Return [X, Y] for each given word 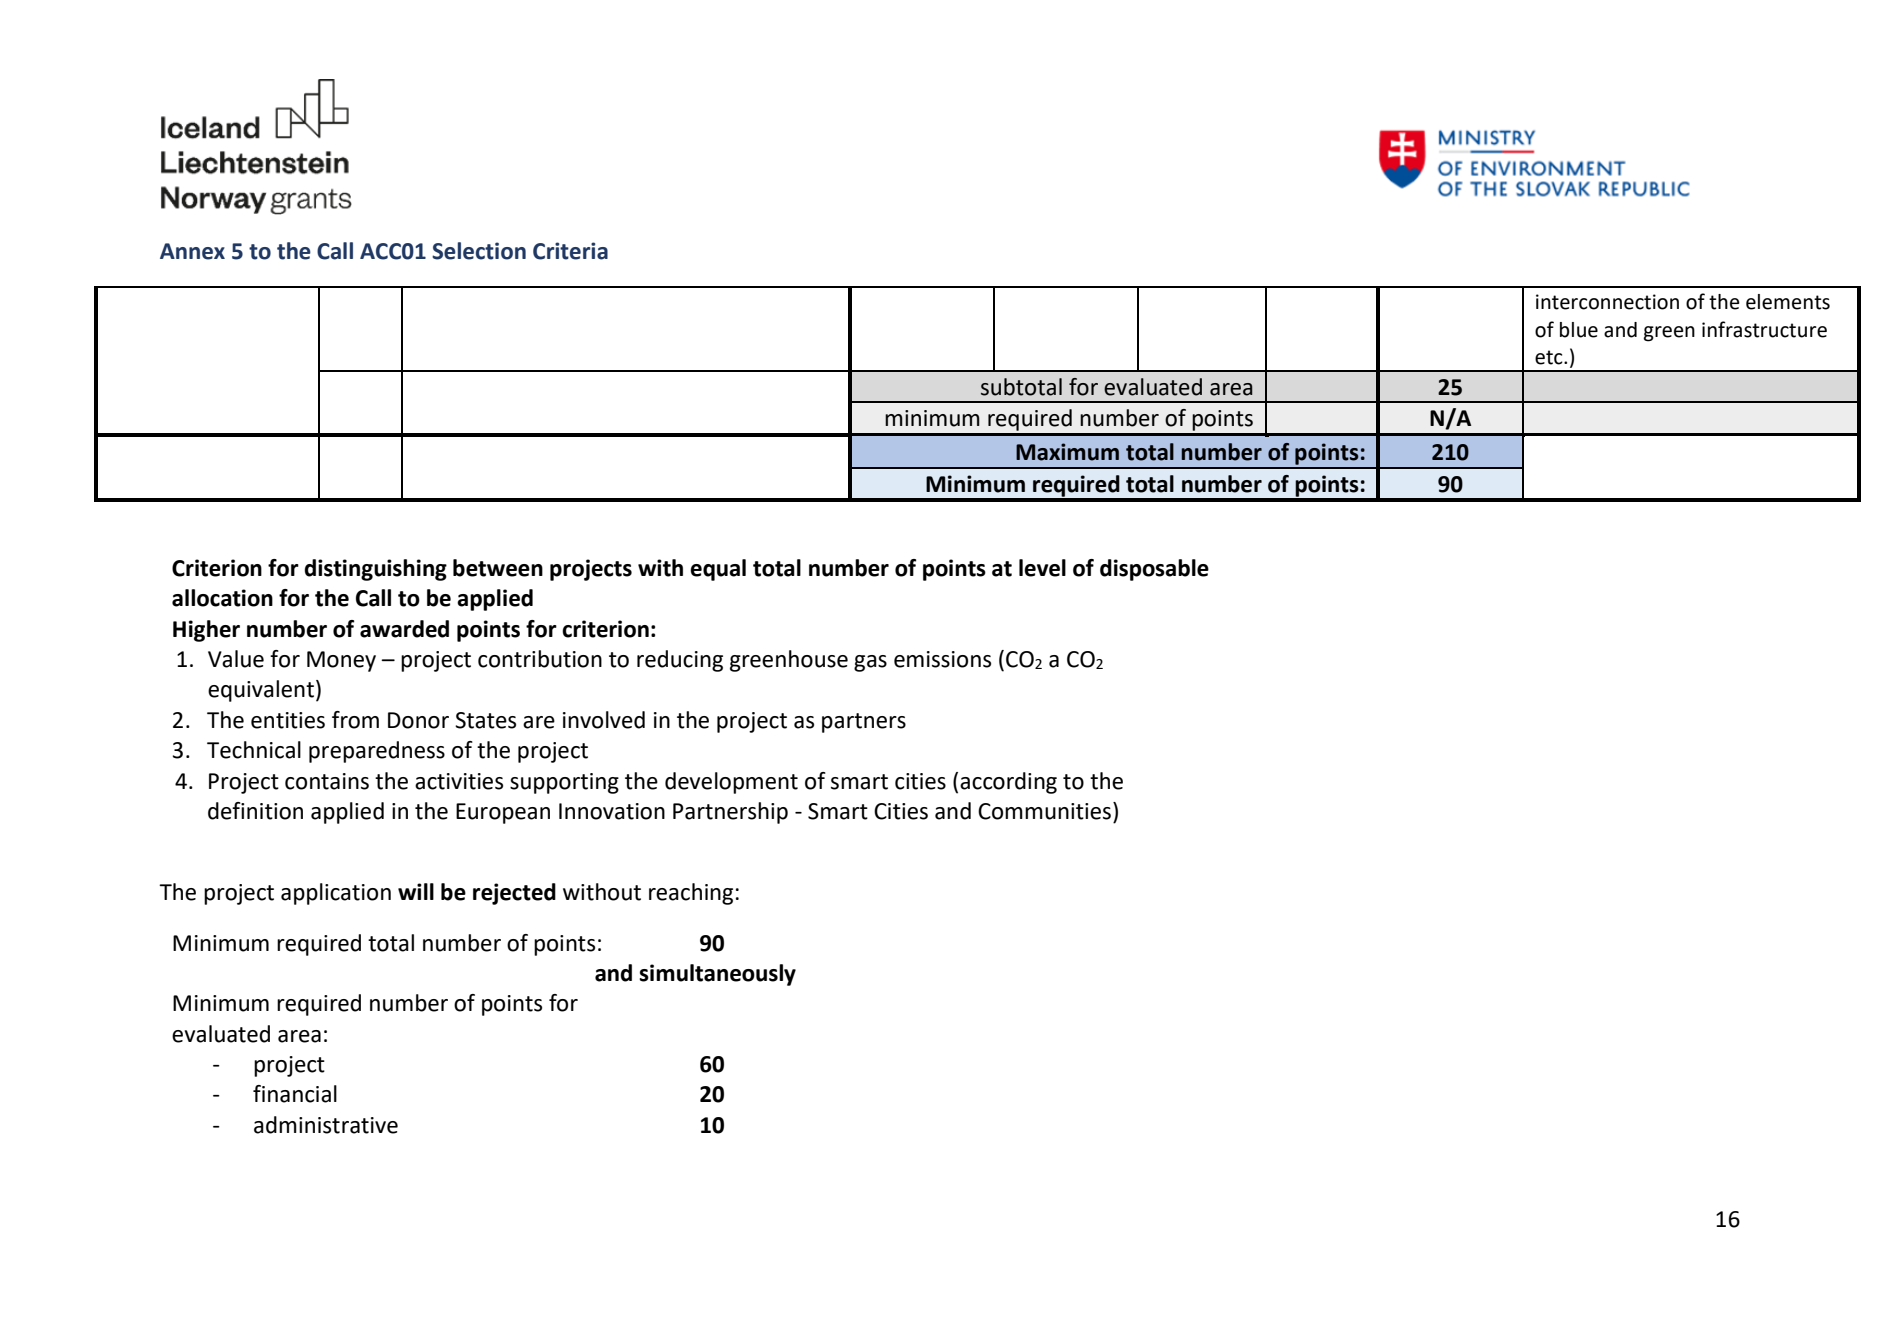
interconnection [1607, 302]
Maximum [1067, 452]
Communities [1044, 811]
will [416, 891]
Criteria [570, 251]
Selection [479, 251]
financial [295, 1094]
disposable [1154, 570]
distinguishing [375, 570]
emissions [942, 659]
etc [1550, 357]
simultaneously [717, 975]
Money [341, 661]
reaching [691, 894]
